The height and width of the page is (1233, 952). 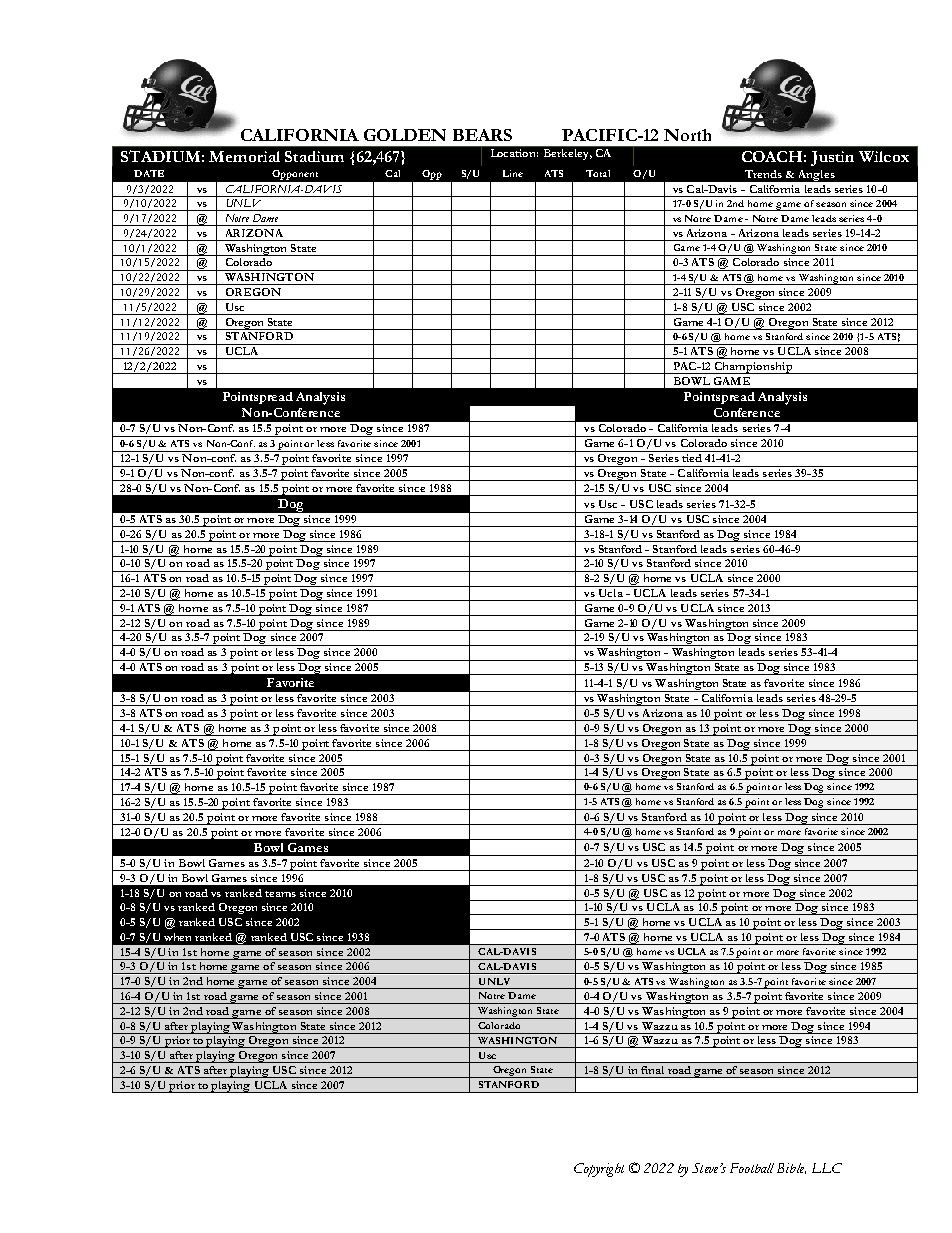 I want to click on teams, so click(x=280, y=894).
